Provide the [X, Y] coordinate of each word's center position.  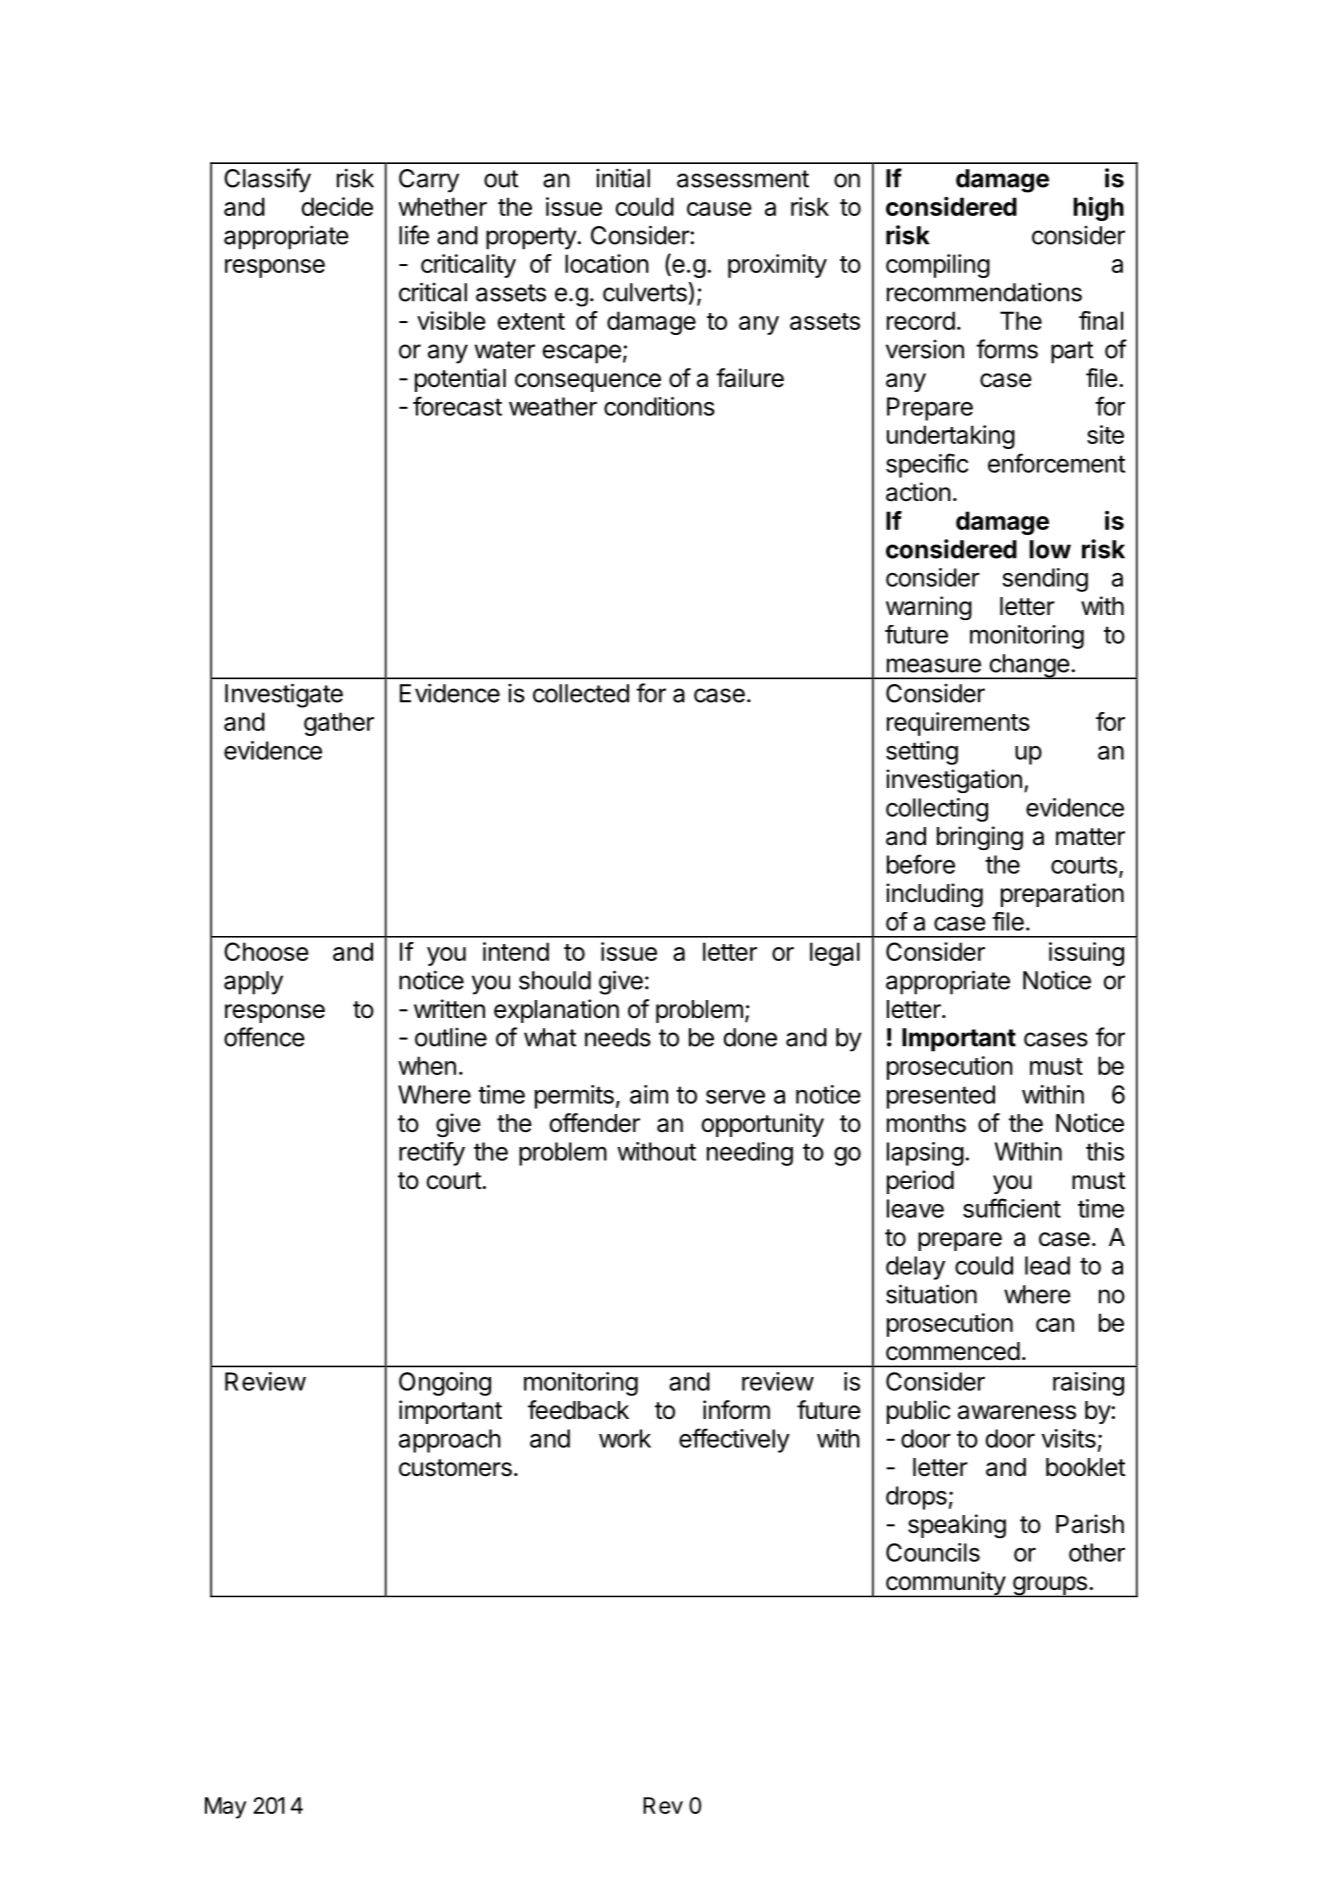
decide [337, 206]
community [945, 1584]
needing [750, 1154]
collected [581, 693]
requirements [958, 724]
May [225, 1808]
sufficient [1012, 1208]
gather [339, 724]
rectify [432, 1154]
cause [719, 209]
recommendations [984, 292]
